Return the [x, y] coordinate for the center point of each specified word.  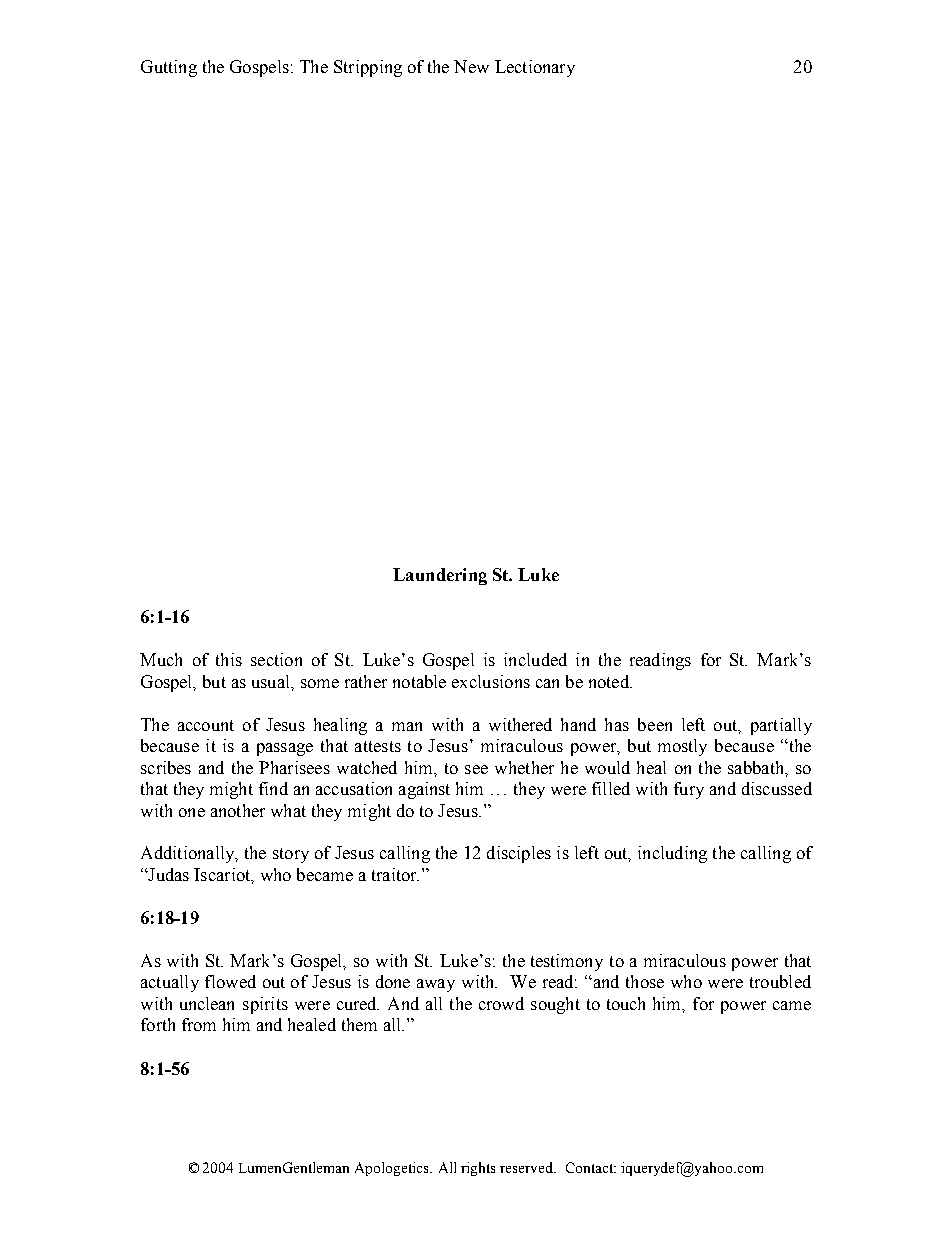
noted [610, 681]
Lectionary [535, 68]
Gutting [169, 68]
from [199, 1024]
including [672, 854]
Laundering [440, 576]
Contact [591, 1167]
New [471, 66]
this [229, 659]
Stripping [368, 68]
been [655, 724]
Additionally [189, 854]
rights [478, 1169]
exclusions [491, 681]
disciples [519, 854]
